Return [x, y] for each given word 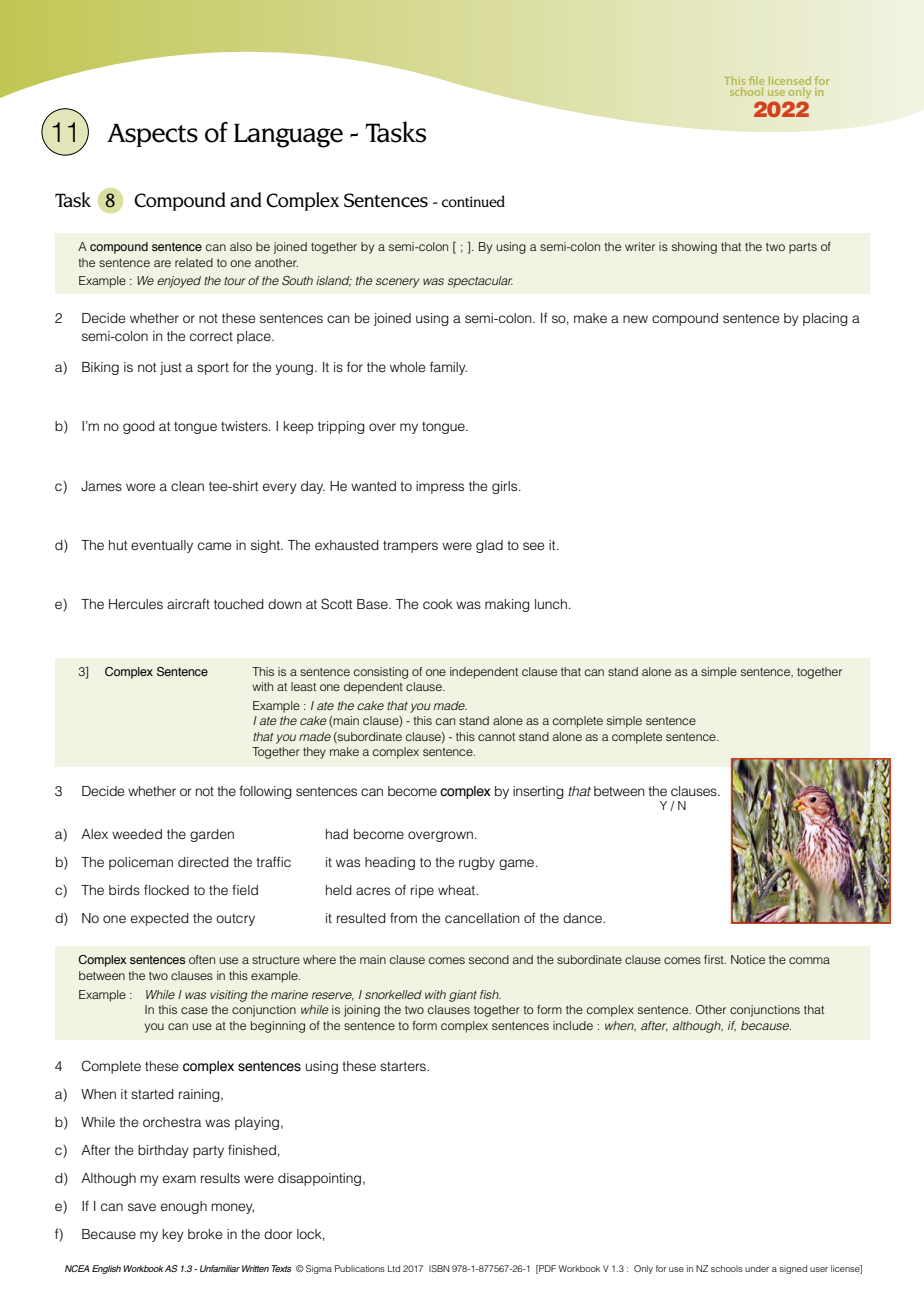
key [173, 1235]
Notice [748, 959]
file [756, 82]
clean [187, 486]
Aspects [152, 135]
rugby [477, 863]
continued [473, 201]
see [533, 546]
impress [440, 487]
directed [203, 862]
